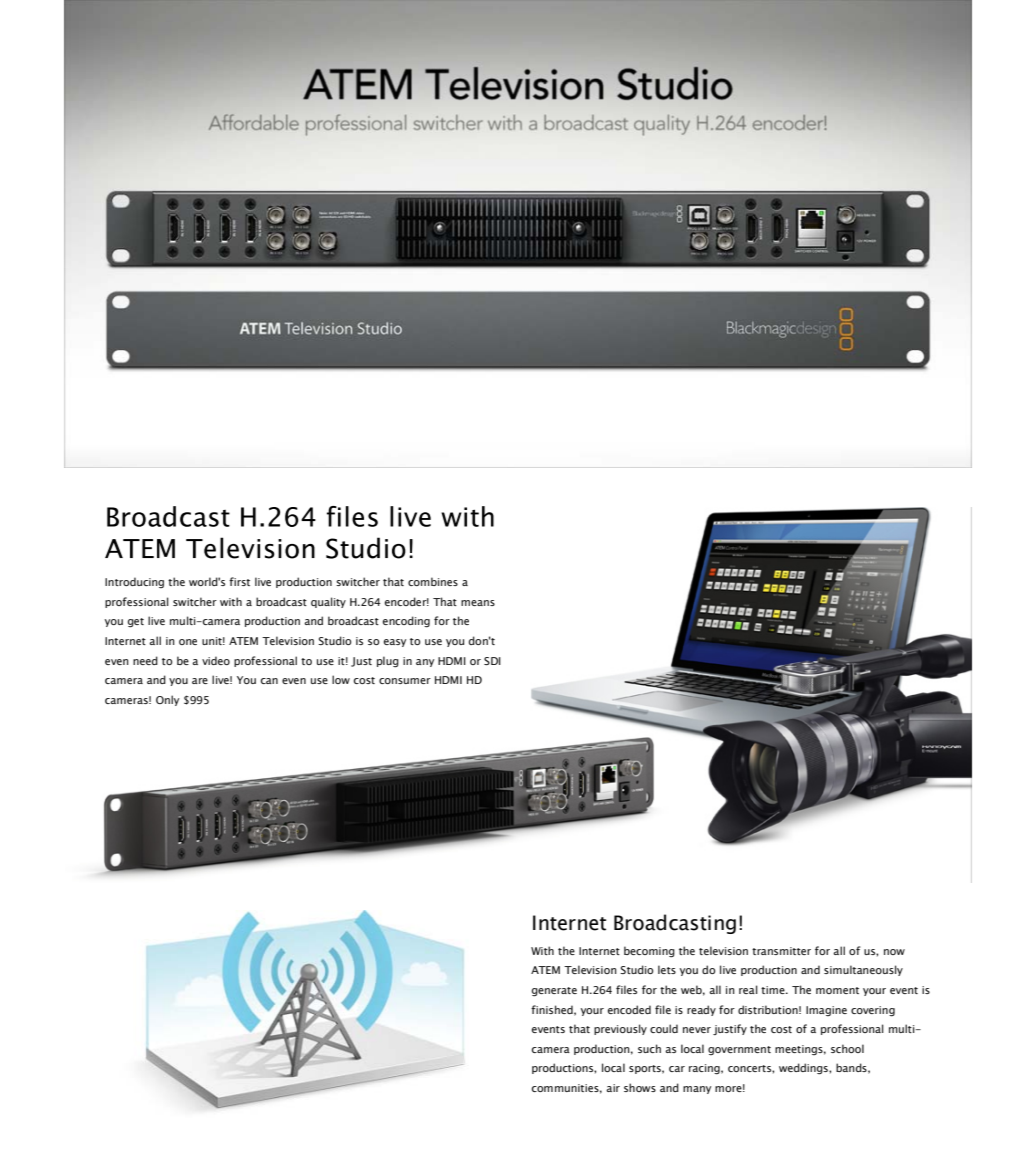 The width and height of the screenshot is (1036, 1173). I want to click on transmitter, so click(781, 951).
